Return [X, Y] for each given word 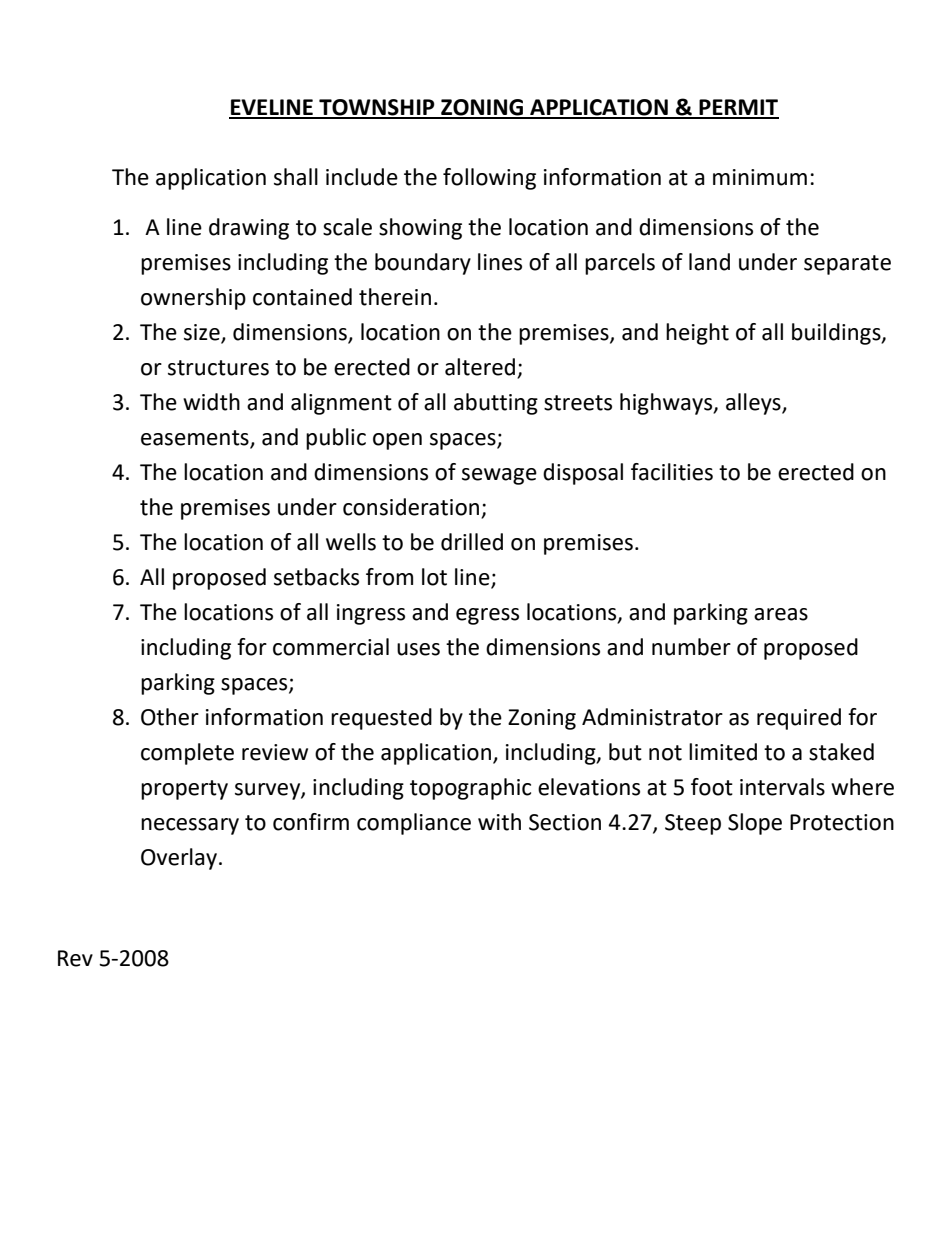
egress [487, 616]
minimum [760, 177]
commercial [331, 647]
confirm [311, 822]
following [489, 179]
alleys [754, 404]
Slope [755, 824]
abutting [496, 404]
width [211, 402]
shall [296, 177]
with [499, 822]
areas [781, 614]
